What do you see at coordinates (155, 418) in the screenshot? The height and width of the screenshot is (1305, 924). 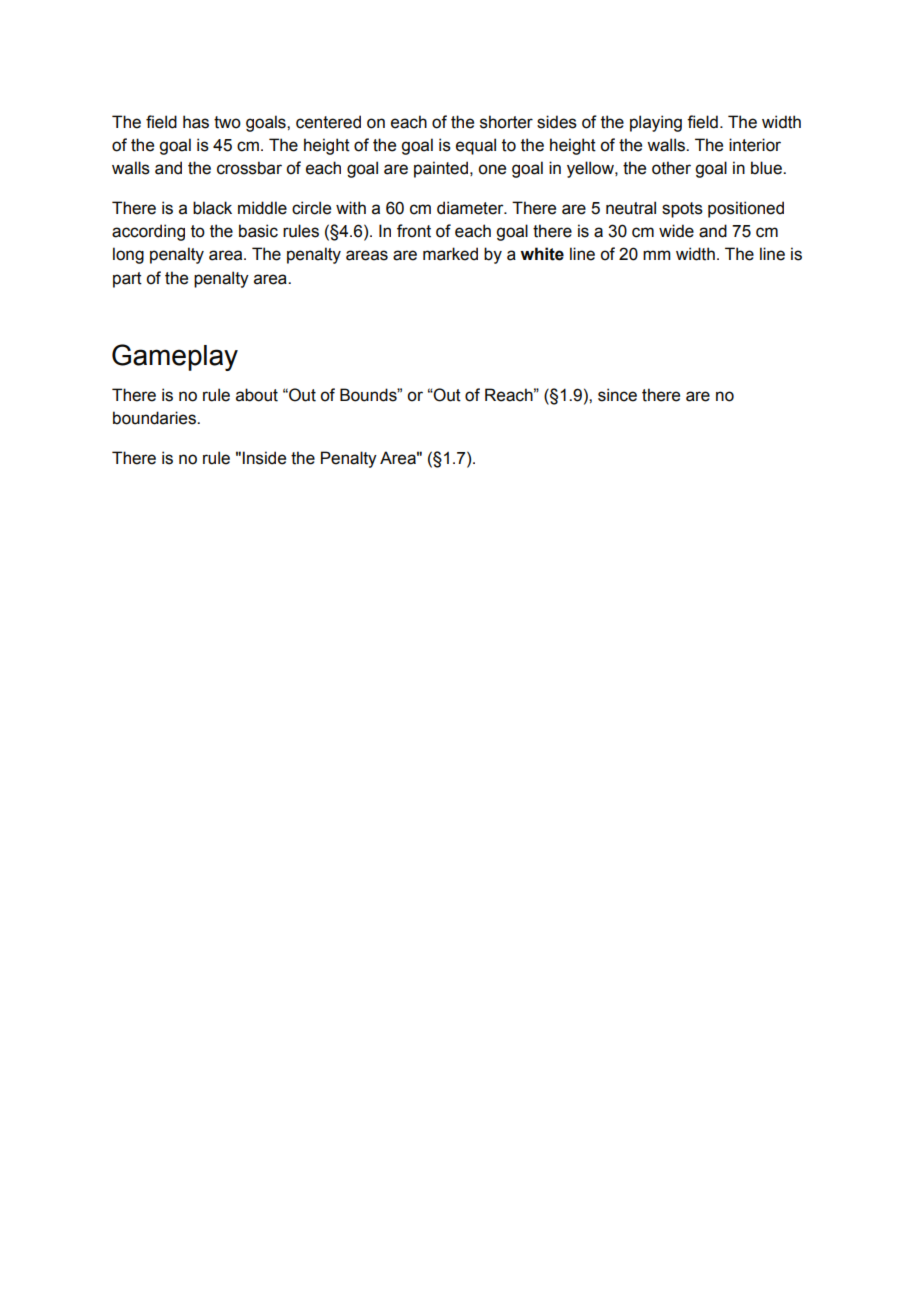 I see `boundaries` at bounding box center [155, 418].
